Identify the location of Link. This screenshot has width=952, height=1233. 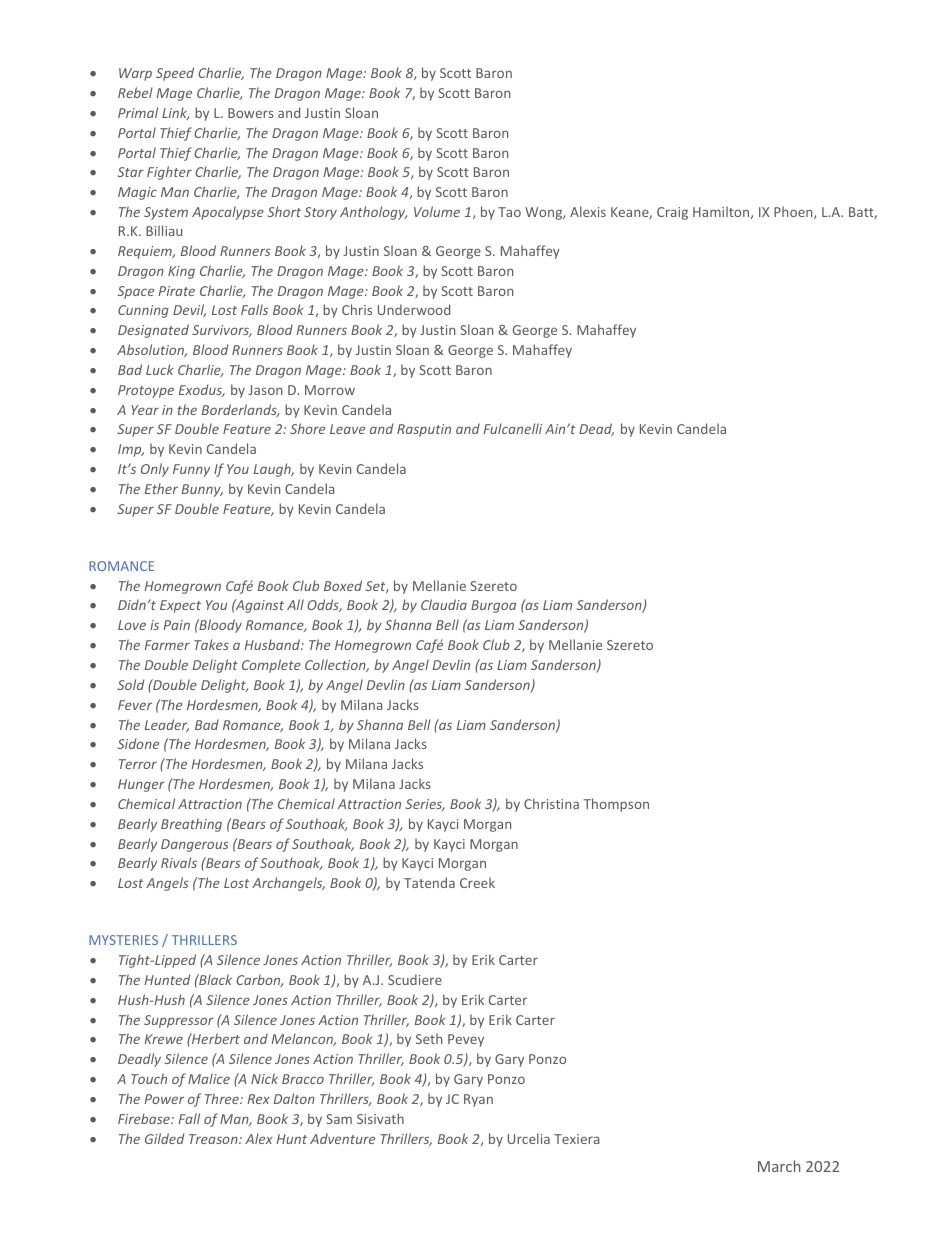
(175, 113).
